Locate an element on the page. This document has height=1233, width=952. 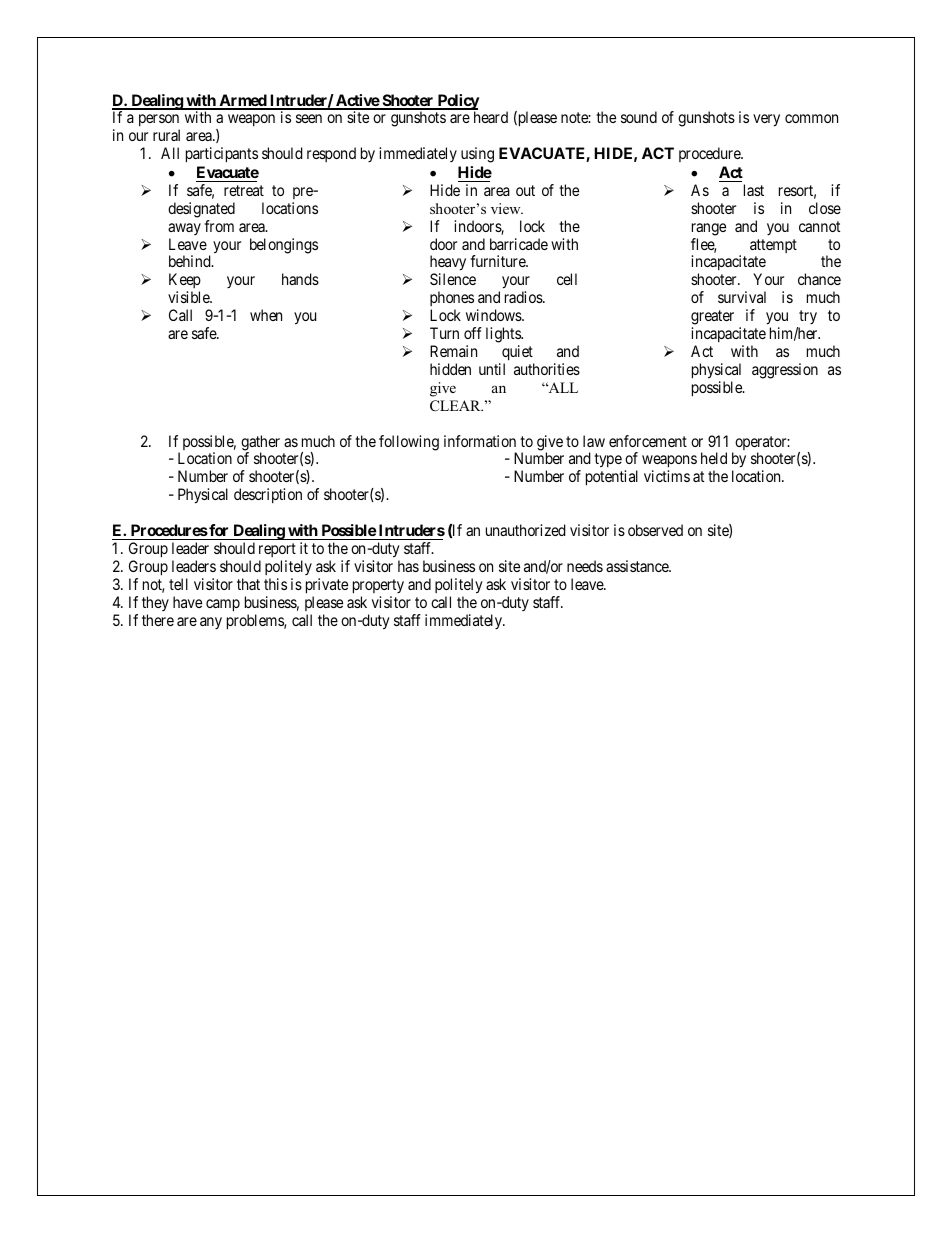
heard is located at coordinates (491, 117).
